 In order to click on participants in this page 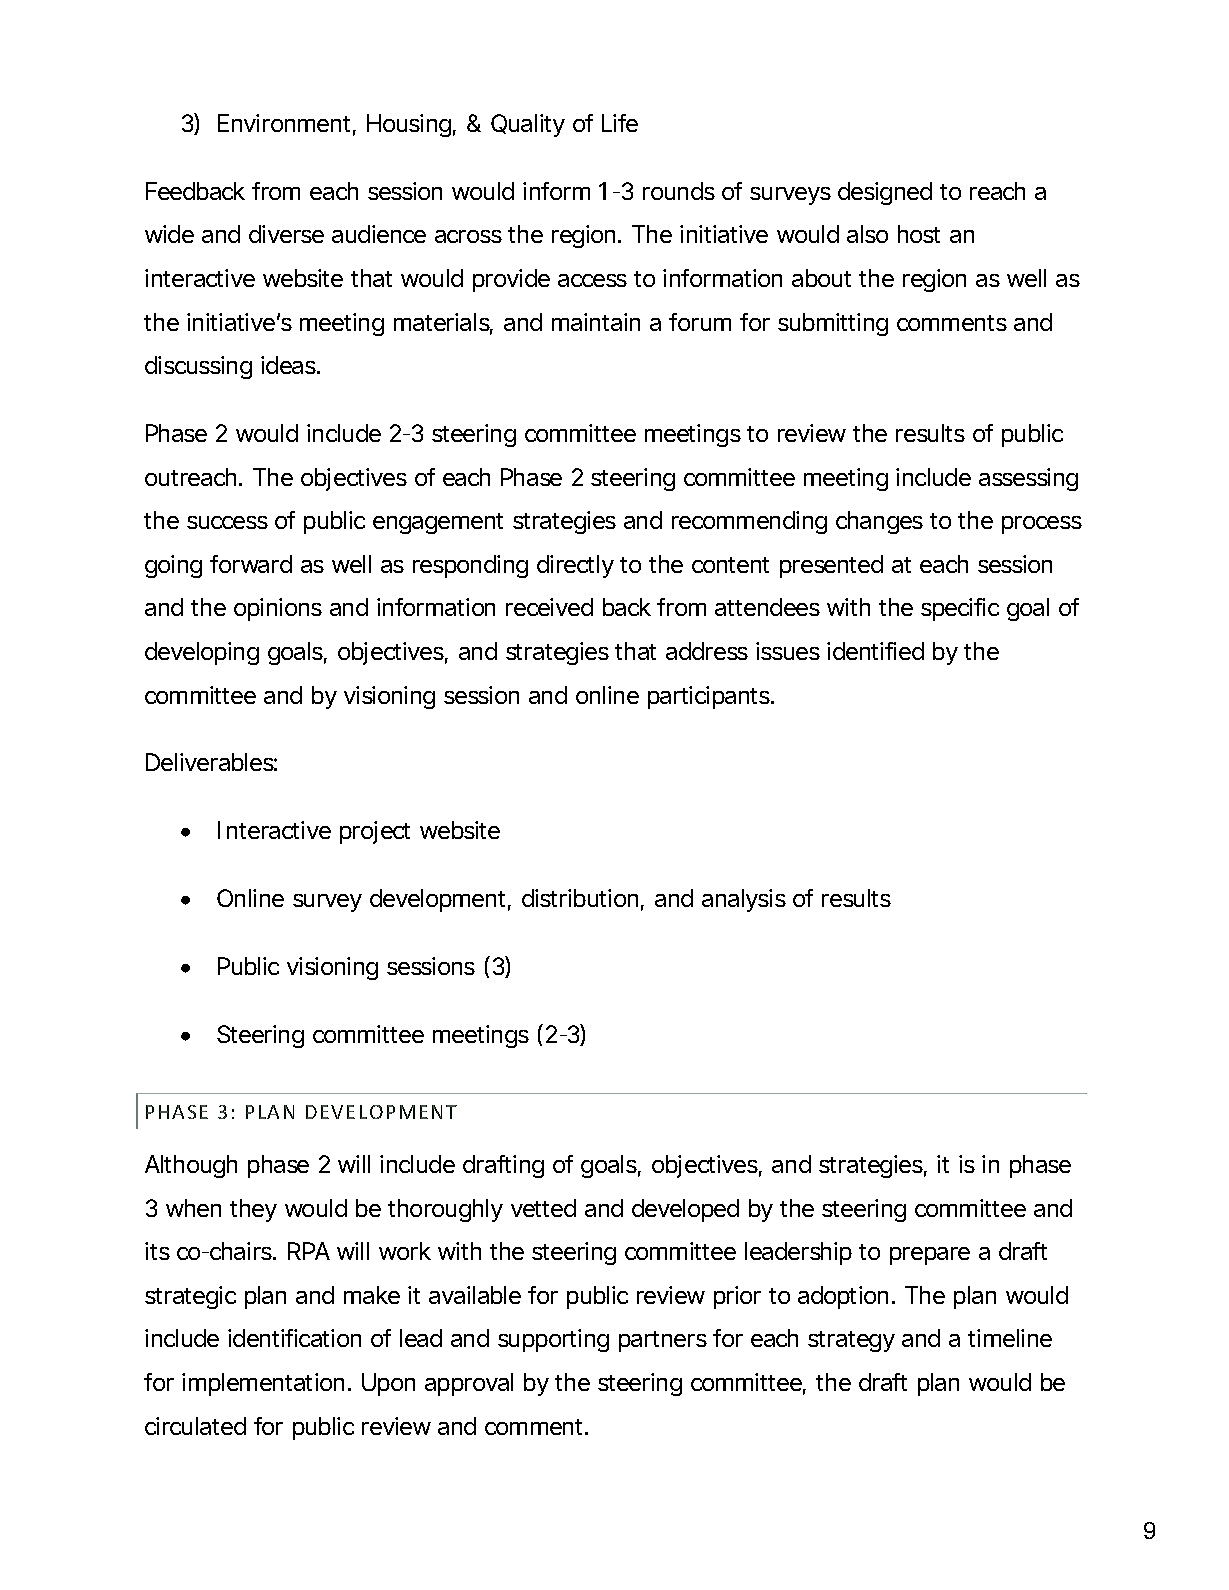, I will do `click(711, 697)`.
